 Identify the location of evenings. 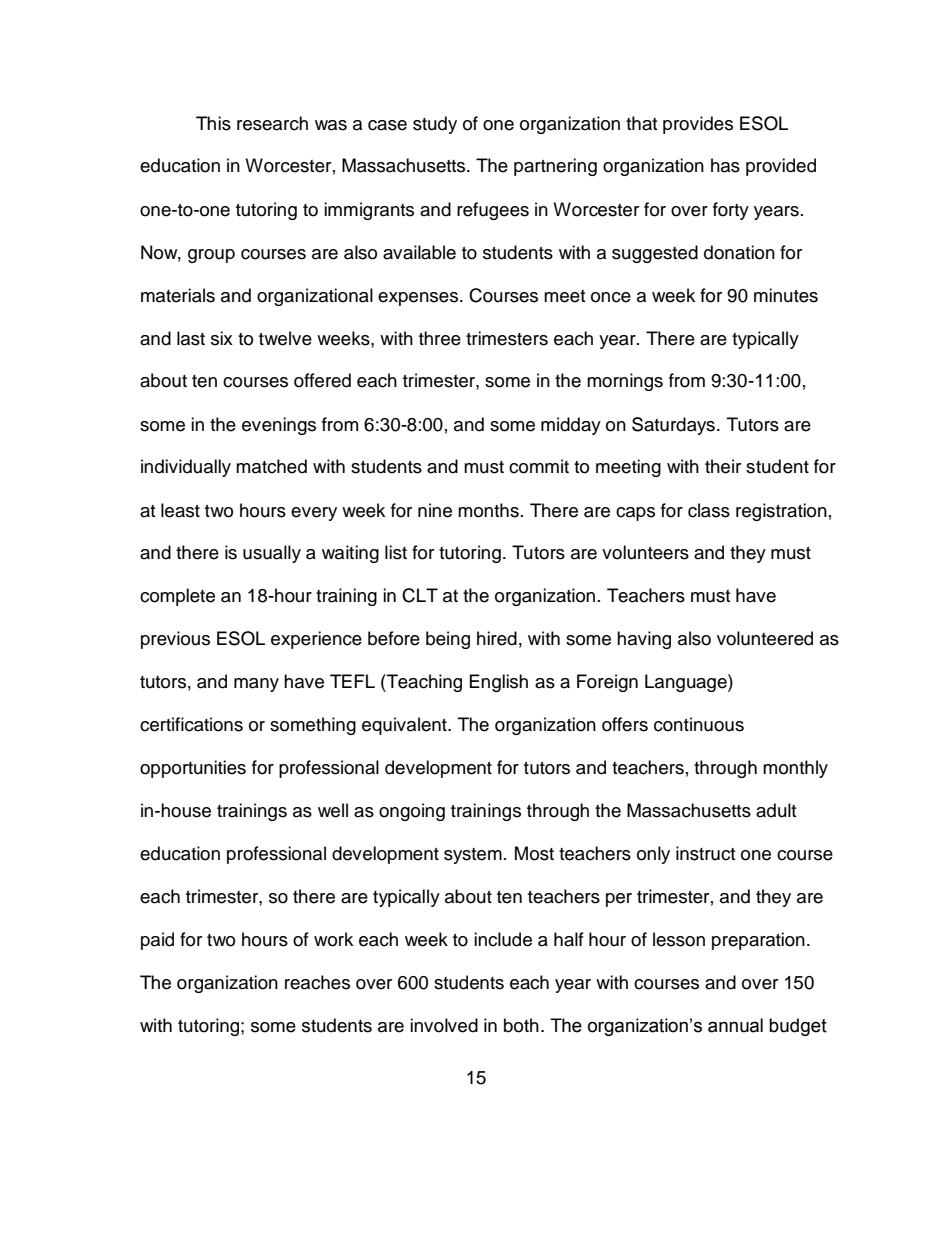
(279, 426).
